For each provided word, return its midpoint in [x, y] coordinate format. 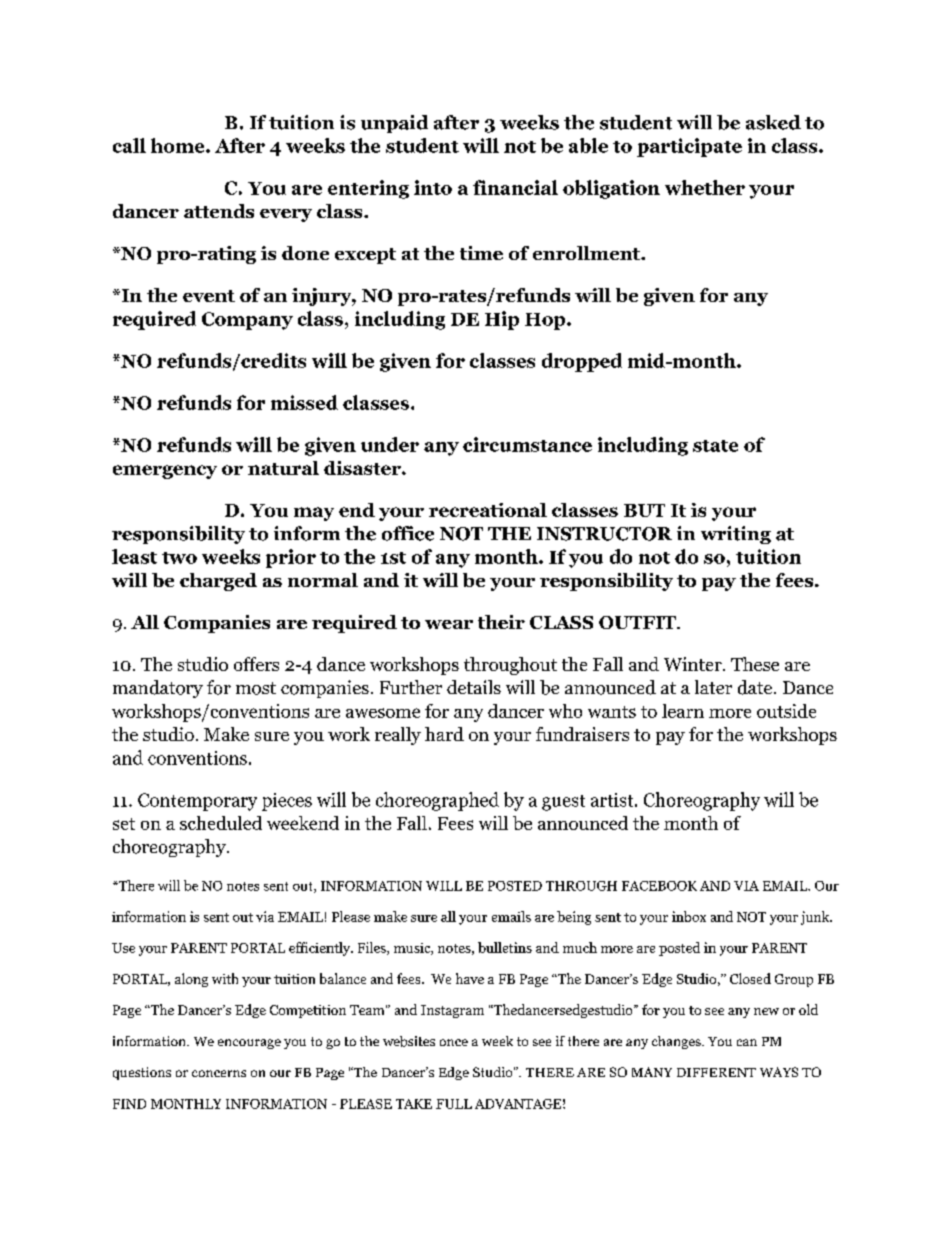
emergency [165, 472]
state [715, 446]
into [433, 187]
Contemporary [197, 802]
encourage [249, 1044]
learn [683, 711]
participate [689, 147]
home [179, 145]
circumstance [527, 444]
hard [444, 734]
